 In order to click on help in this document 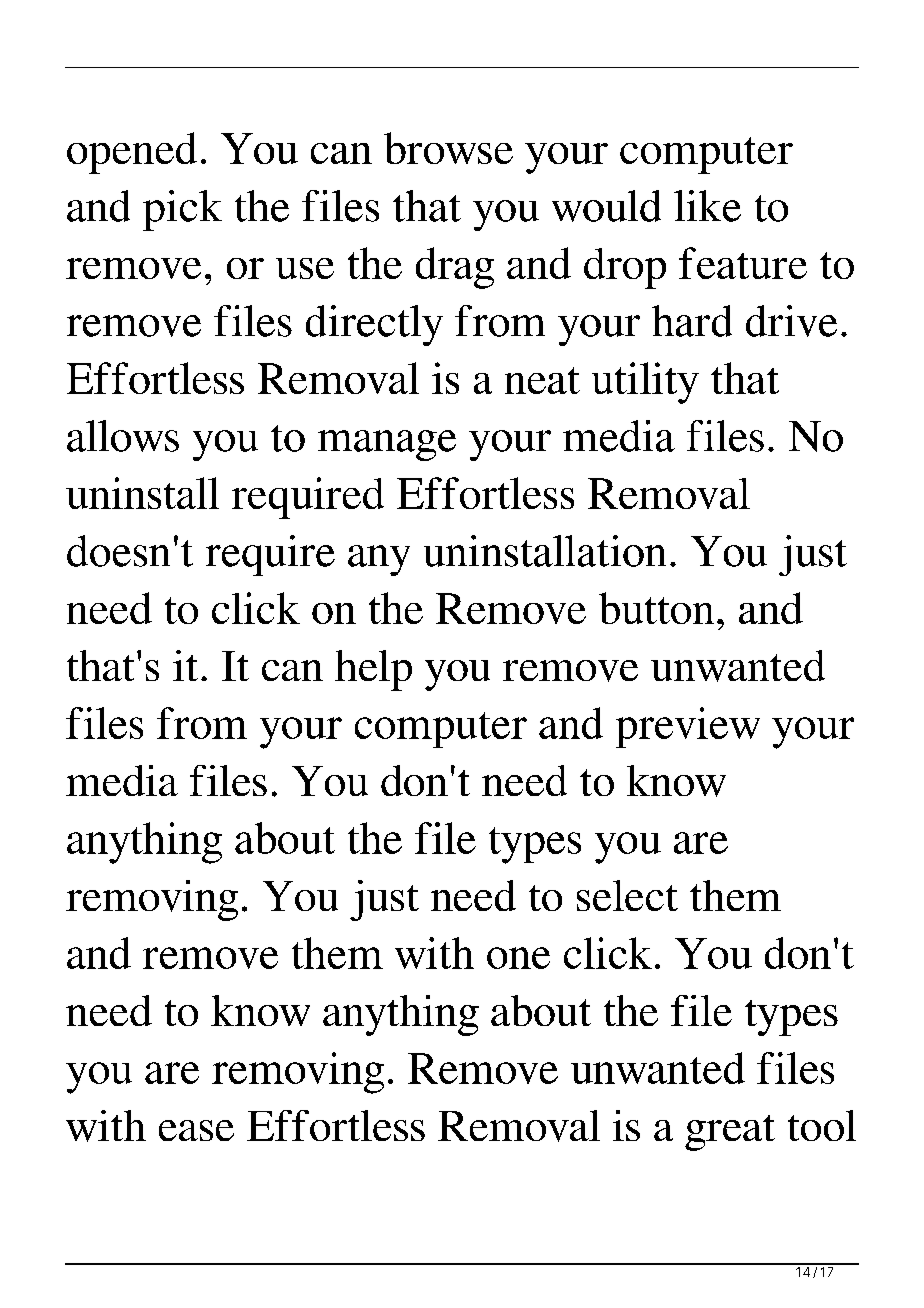, I will do `click(373, 670)`.
